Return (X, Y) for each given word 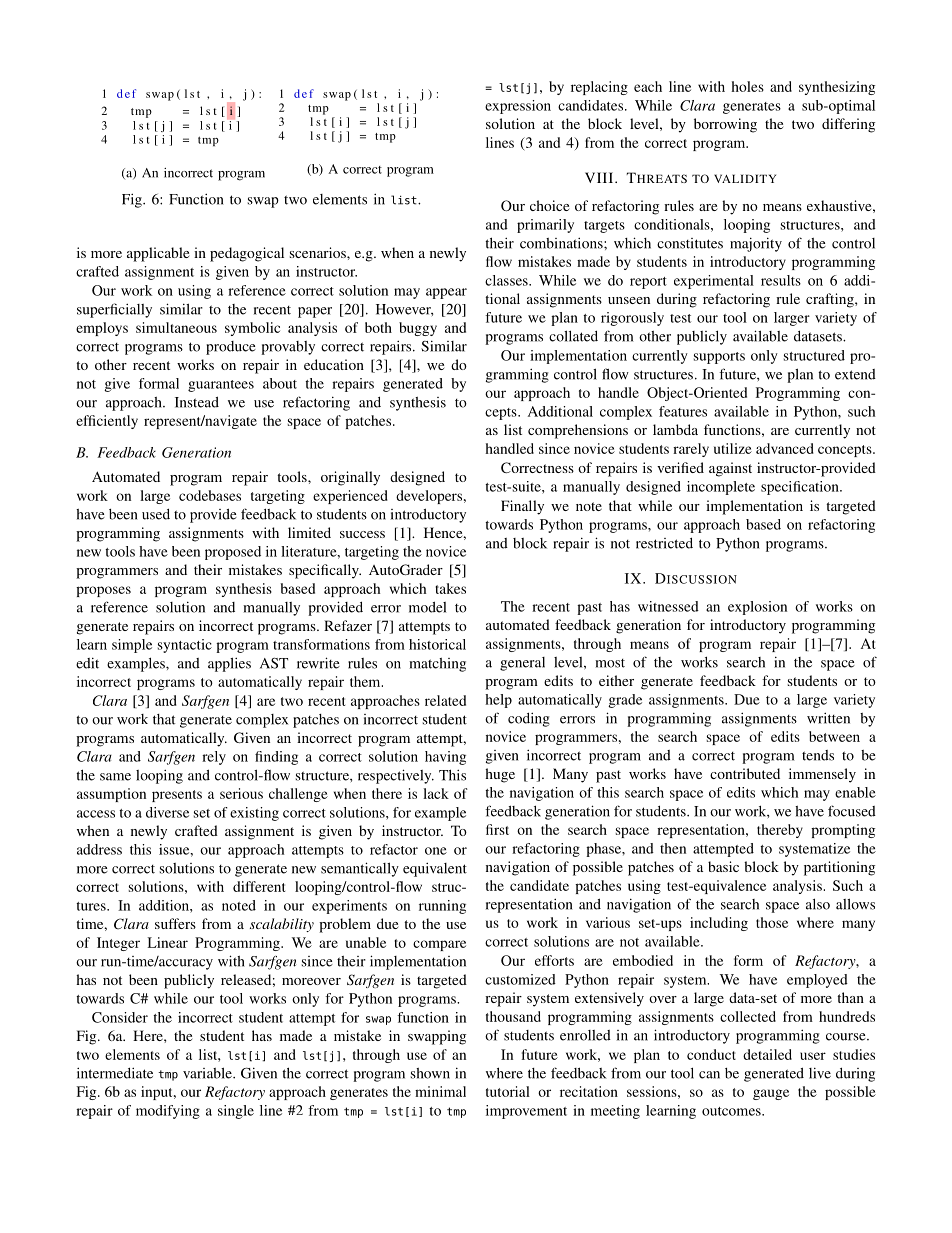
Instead (197, 402)
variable (208, 1073)
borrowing (725, 125)
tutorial (508, 1091)
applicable (158, 254)
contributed (745, 773)
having (445, 758)
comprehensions (578, 431)
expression (518, 107)
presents (177, 796)
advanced (785, 448)
